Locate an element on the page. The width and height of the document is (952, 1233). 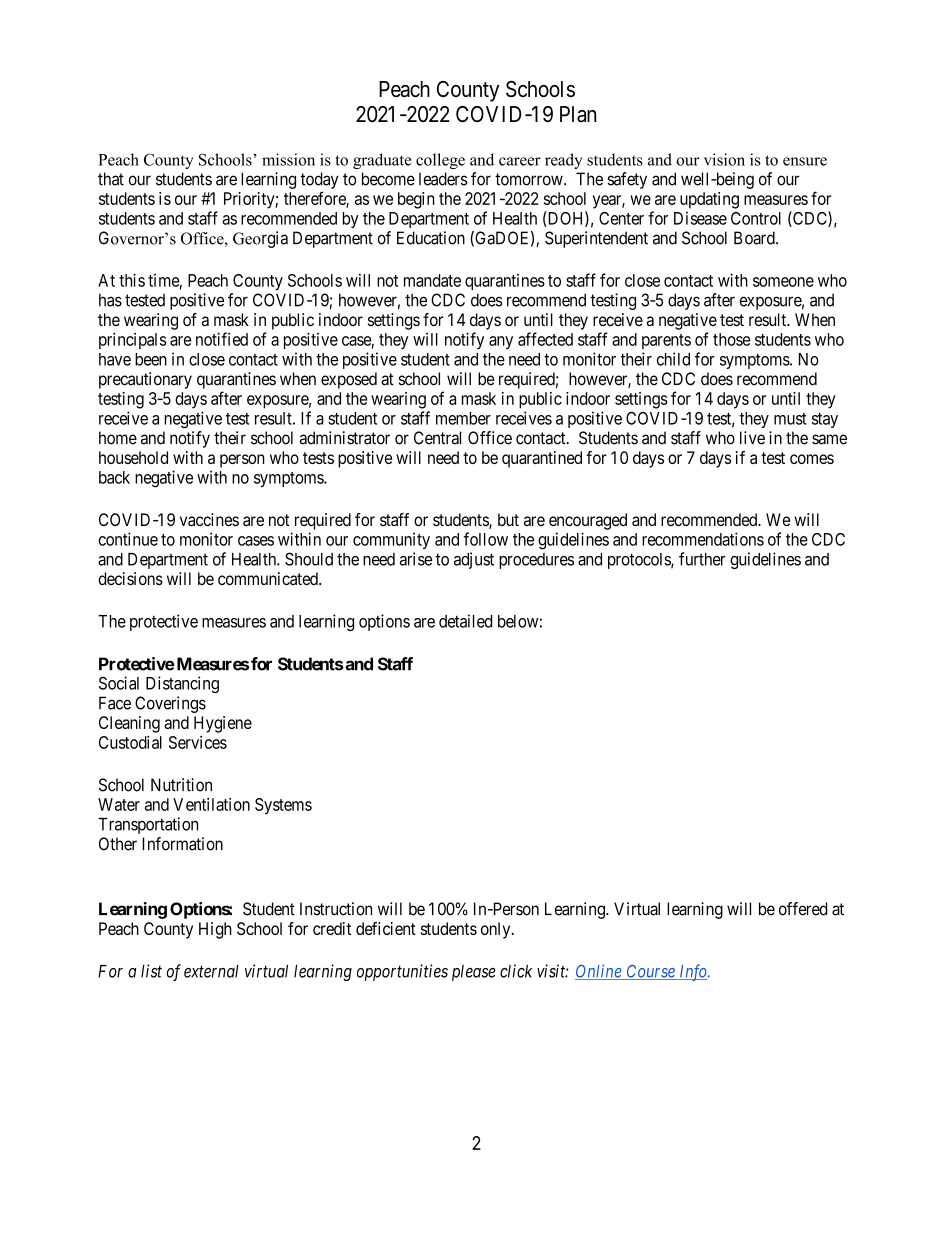
mission is located at coordinates (288, 159).
